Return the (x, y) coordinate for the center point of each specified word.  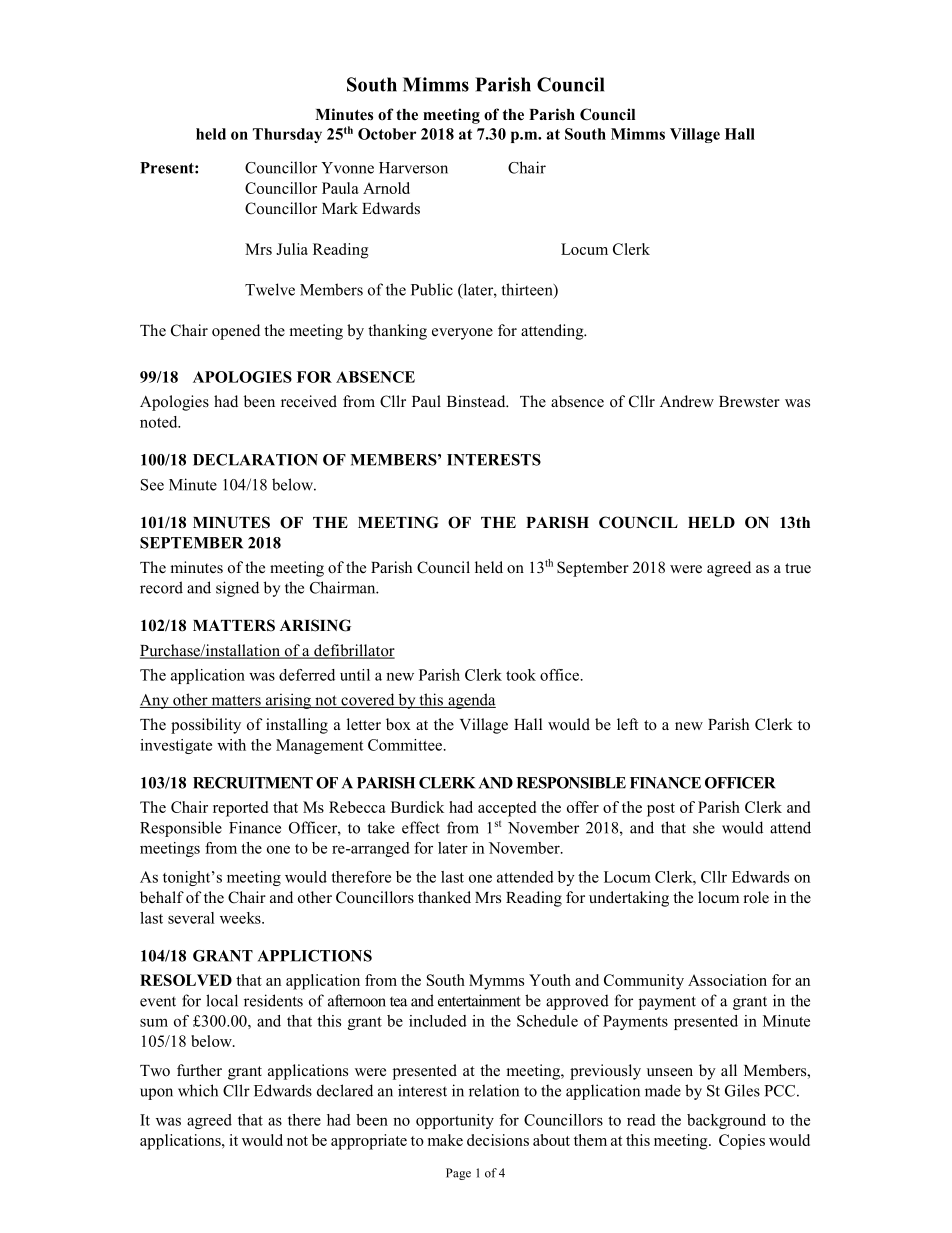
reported (240, 809)
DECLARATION (255, 460)
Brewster (749, 402)
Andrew (687, 401)
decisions (498, 1140)
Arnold (386, 188)
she (704, 827)
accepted (507, 809)
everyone (462, 334)
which (198, 1090)
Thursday (287, 135)
